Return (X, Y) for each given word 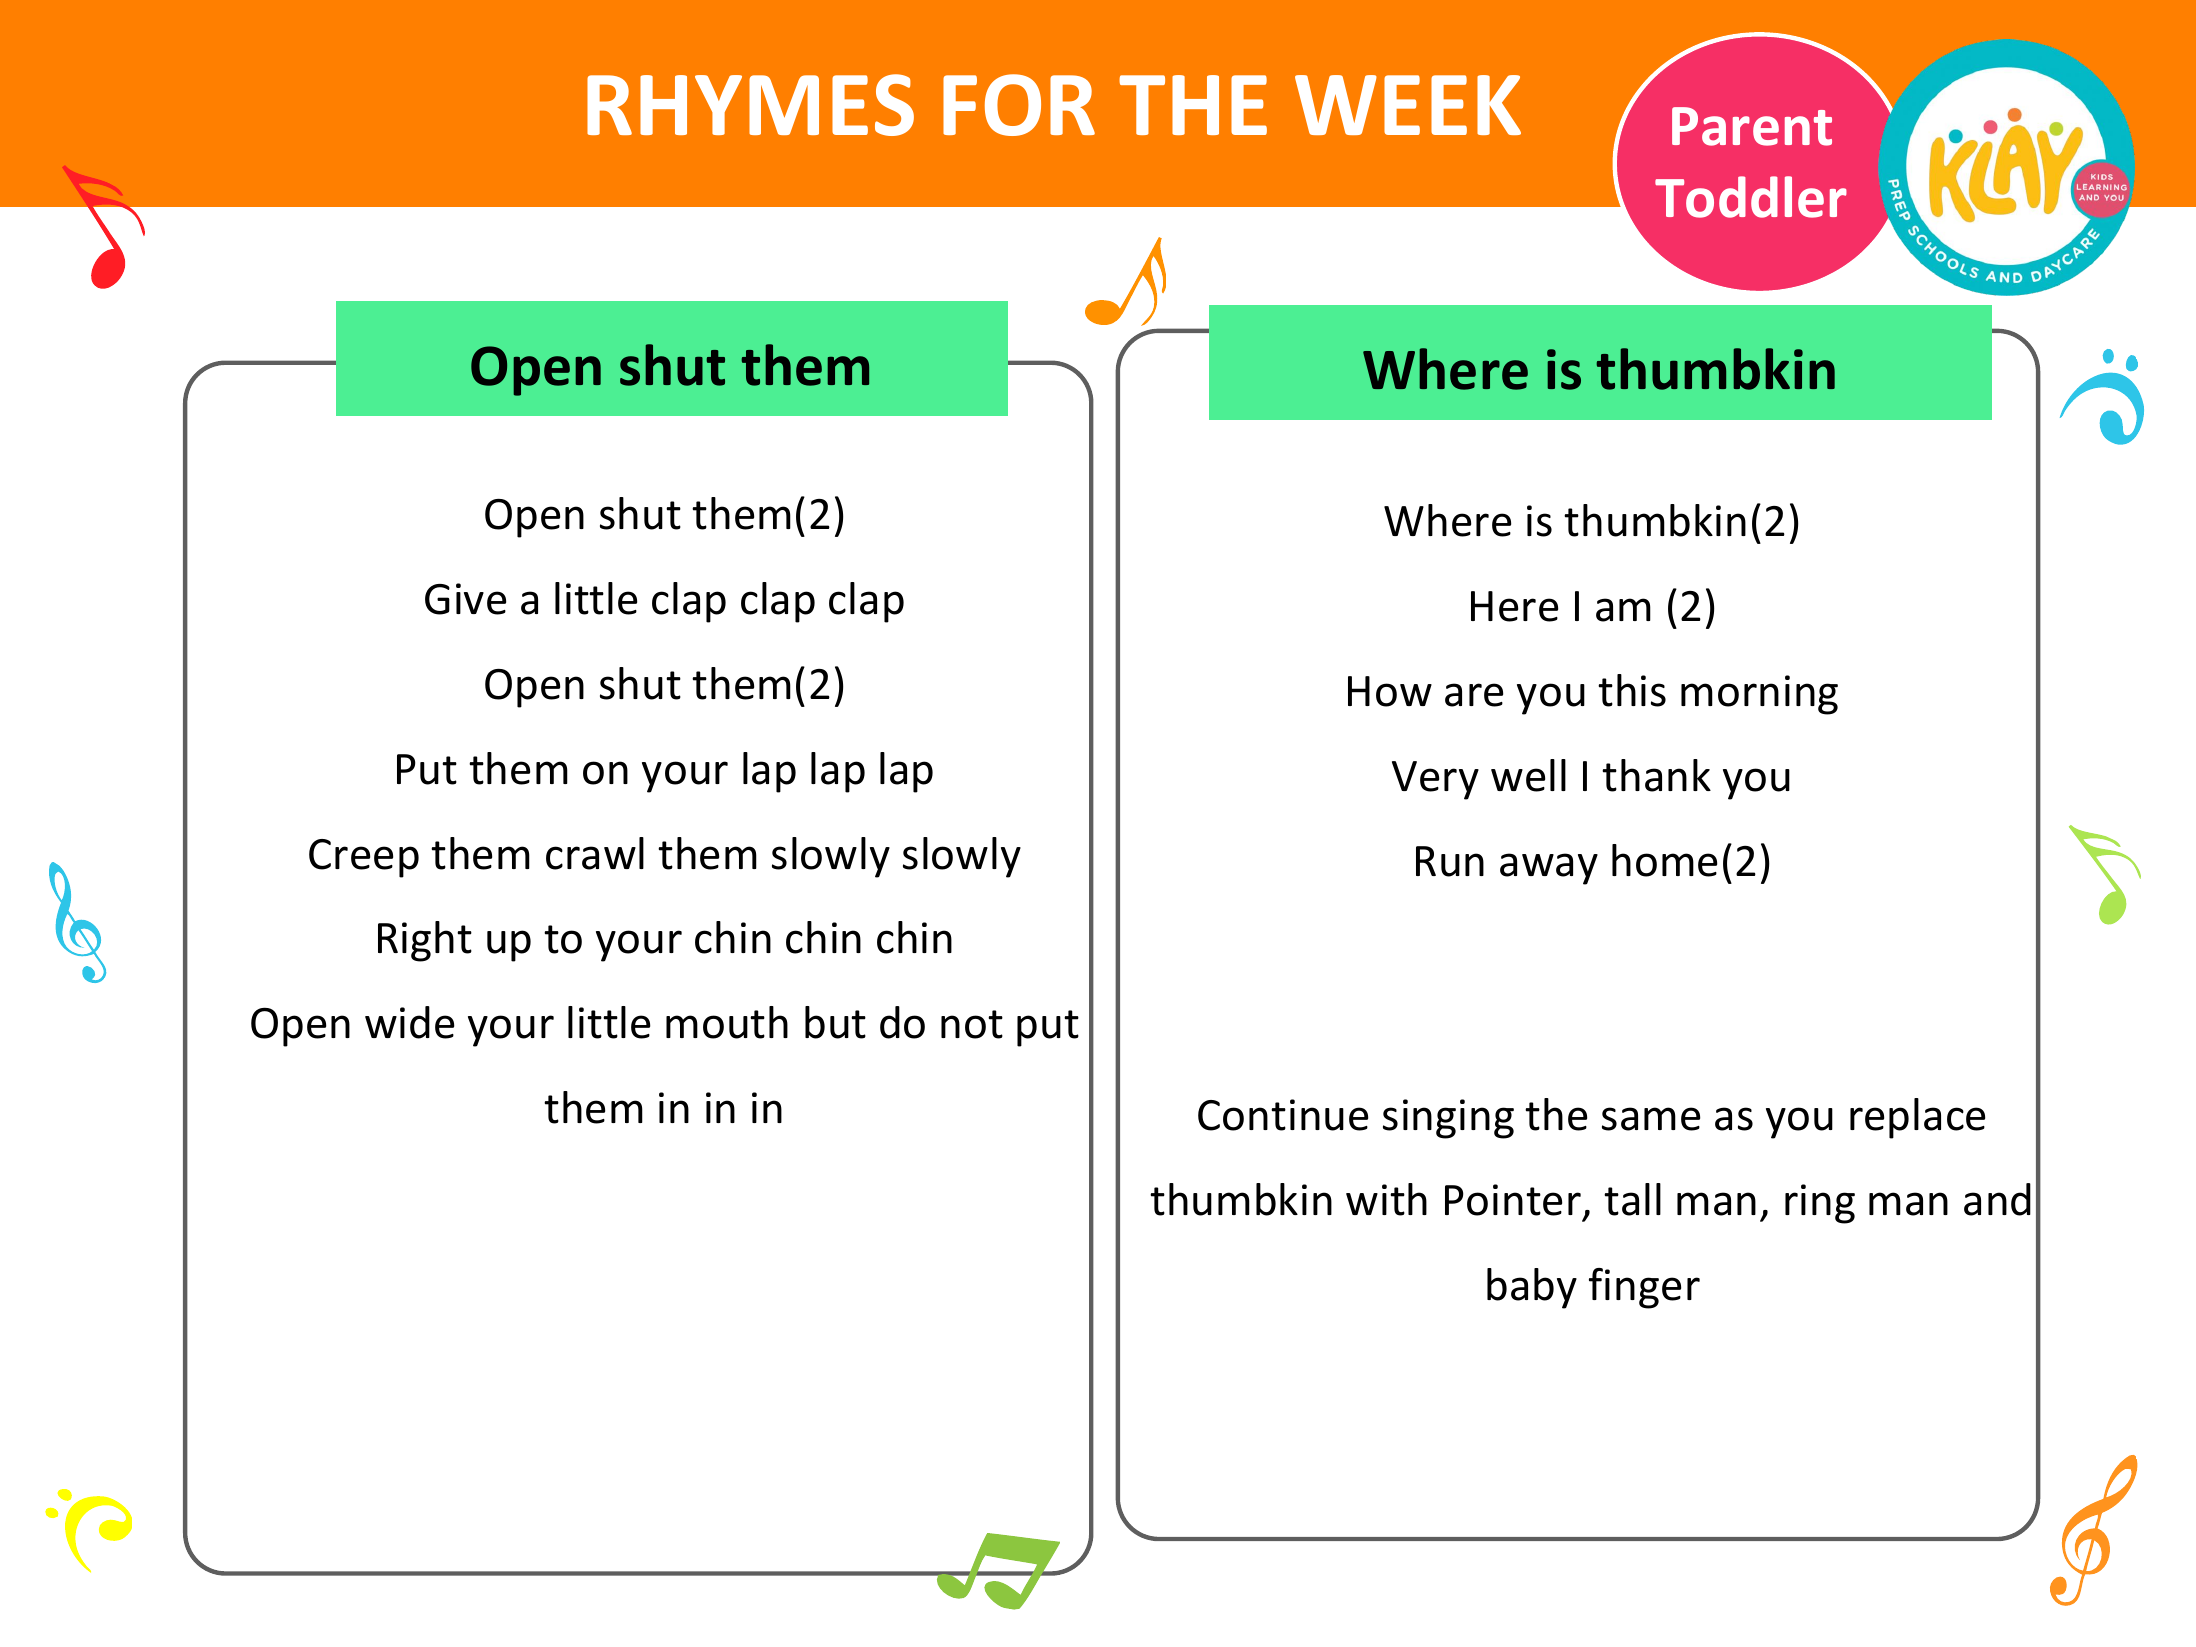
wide (410, 1022)
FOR (1019, 105)
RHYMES (750, 105)
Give (465, 599)
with (1386, 1199)
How (1390, 691)
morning (1759, 695)
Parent (1752, 126)
